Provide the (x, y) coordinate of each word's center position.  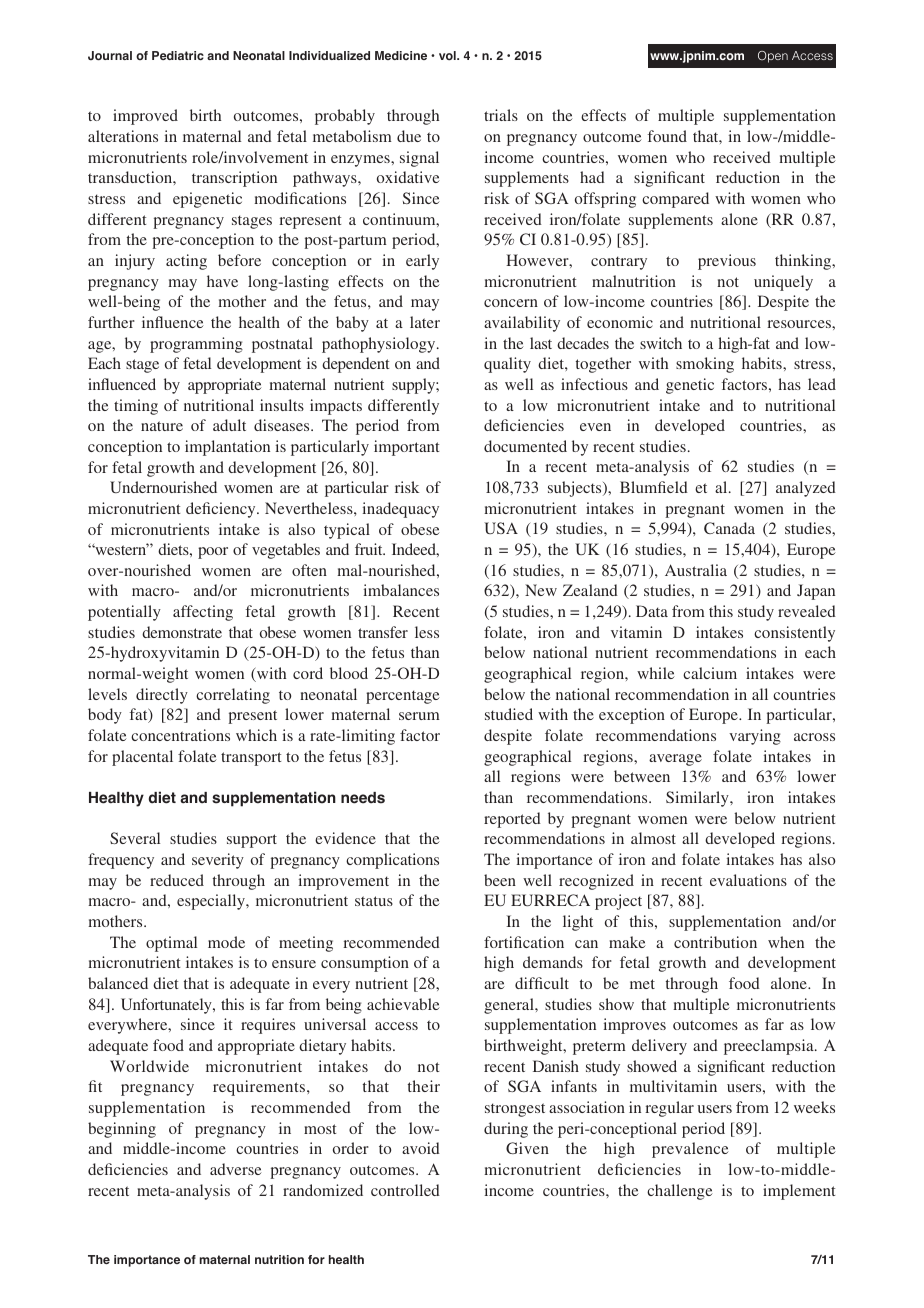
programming (196, 345)
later (425, 322)
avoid (421, 1148)
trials (501, 115)
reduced (177, 880)
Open (773, 57)
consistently (794, 634)
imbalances (401, 590)
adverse (236, 1169)
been (500, 880)
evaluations (748, 880)
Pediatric (178, 55)
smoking (705, 365)
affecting (203, 613)
